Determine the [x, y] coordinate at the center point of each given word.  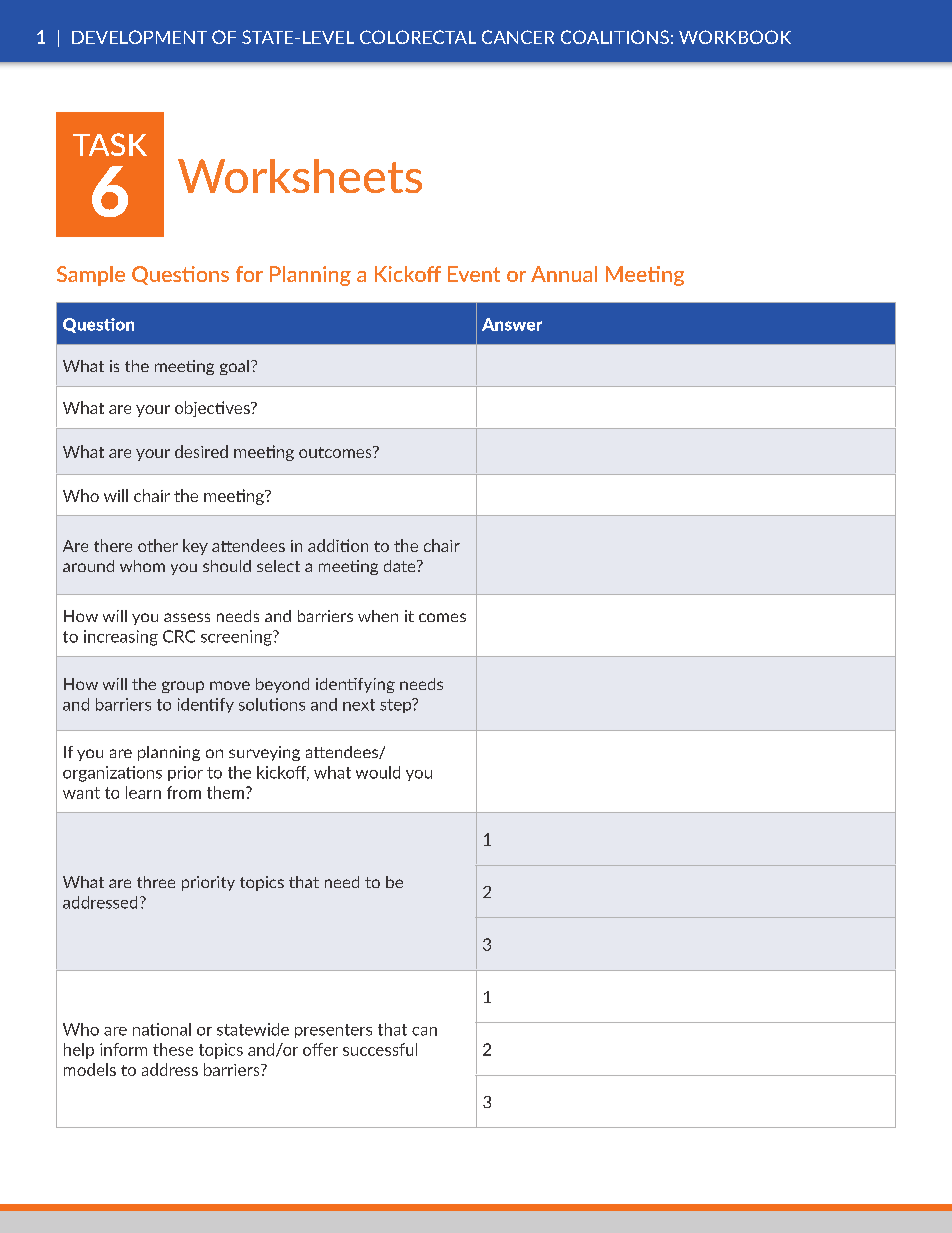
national [162, 1029]
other [158, 545]
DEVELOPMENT [139, 37]
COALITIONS [615, 37]
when [378, 616]
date [401, 566]
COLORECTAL [418, 37]
